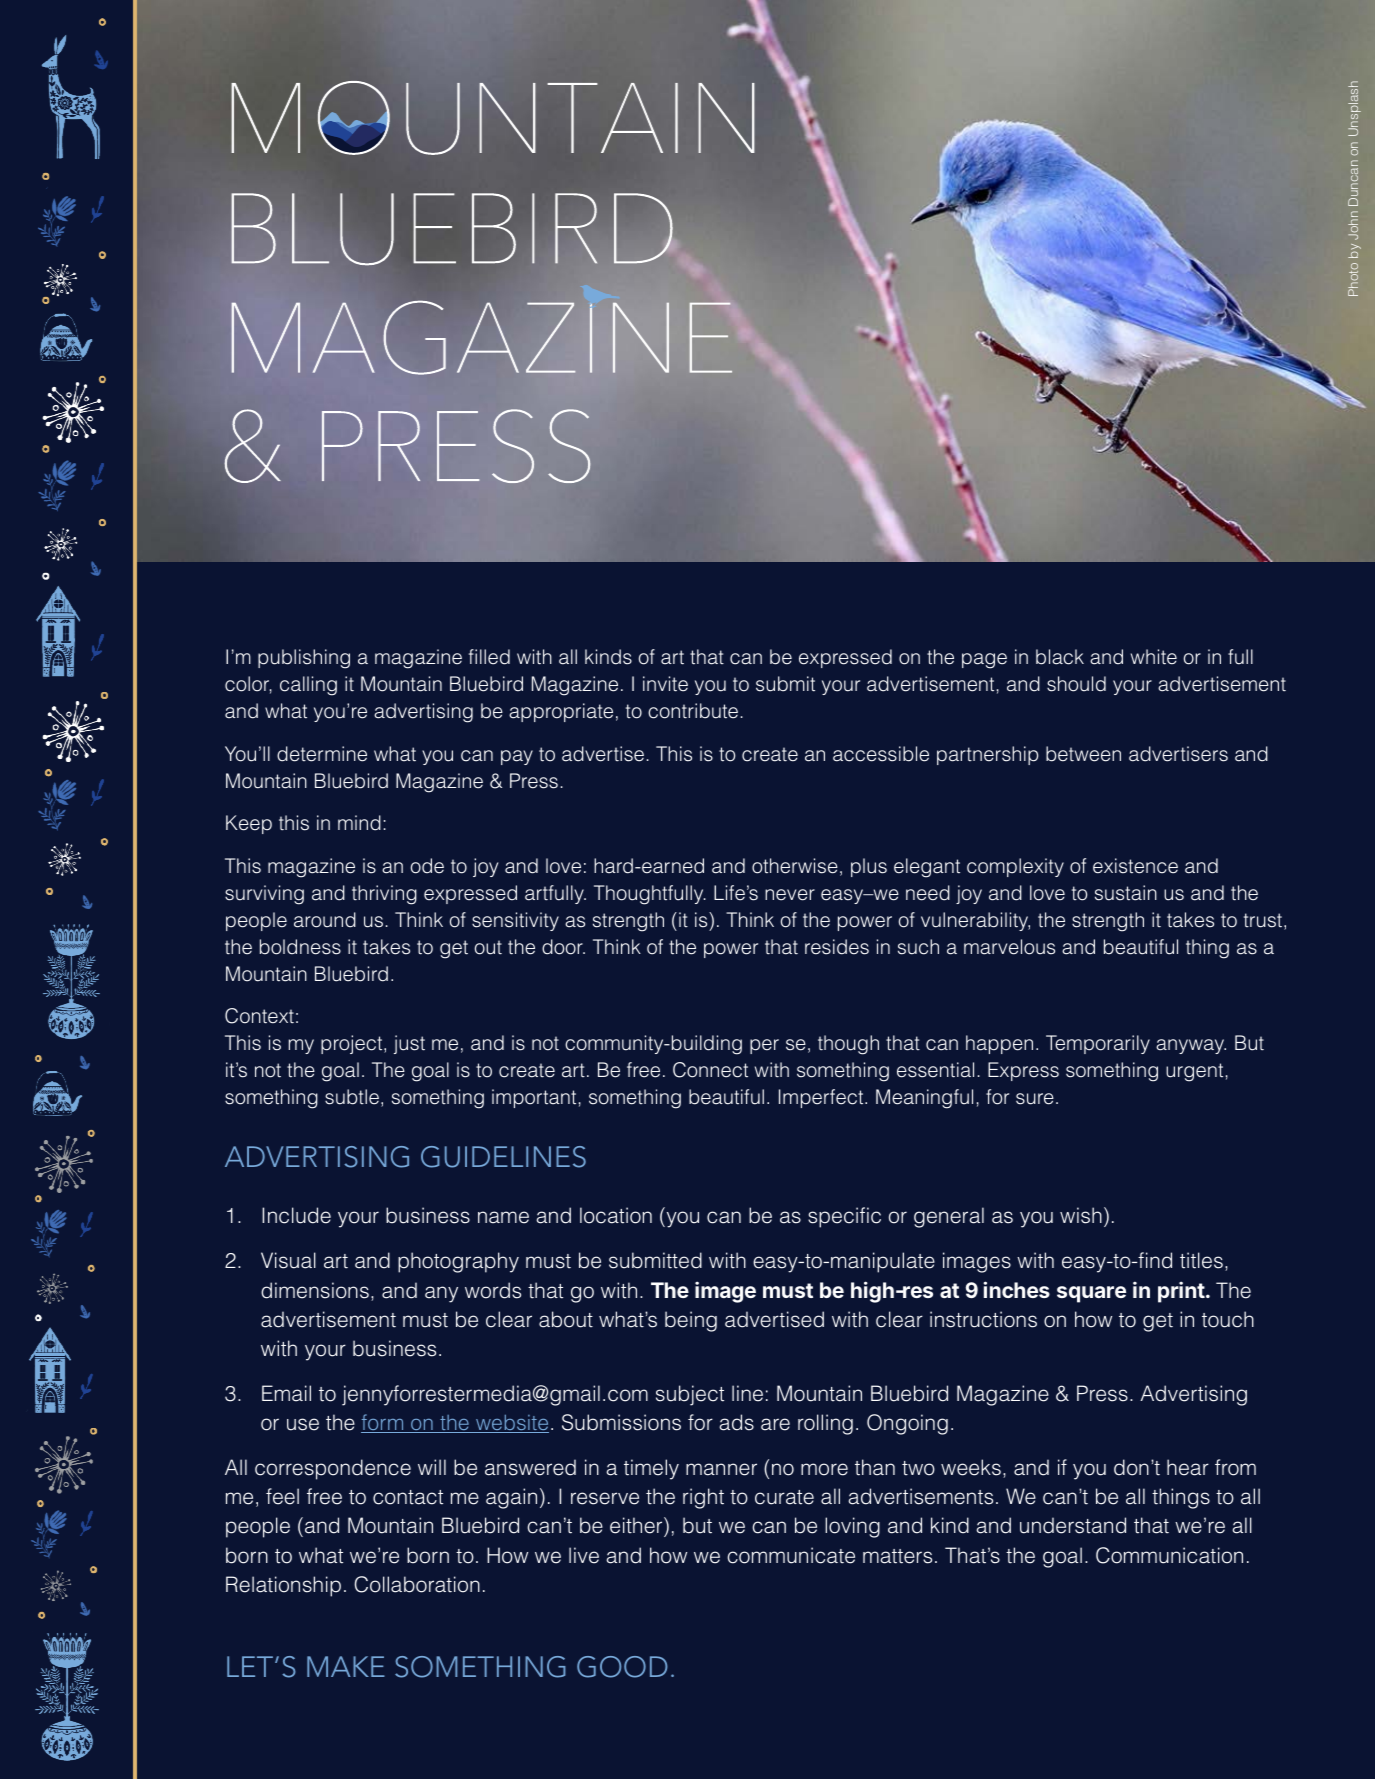  Describe the element at coordinates (353, 1044) in the document. I see `project` at that location.
